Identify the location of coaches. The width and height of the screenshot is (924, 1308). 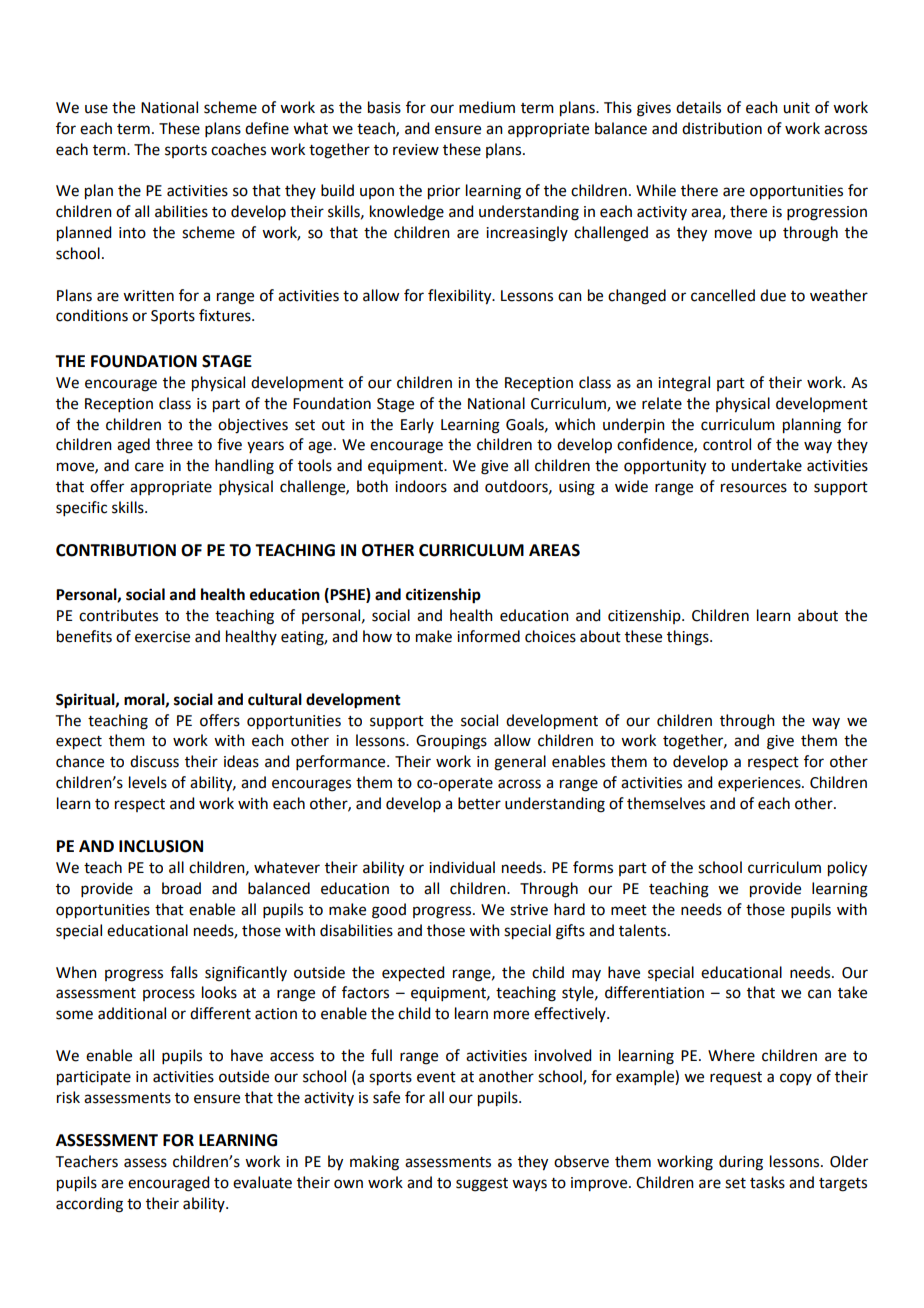
(238, 149).
